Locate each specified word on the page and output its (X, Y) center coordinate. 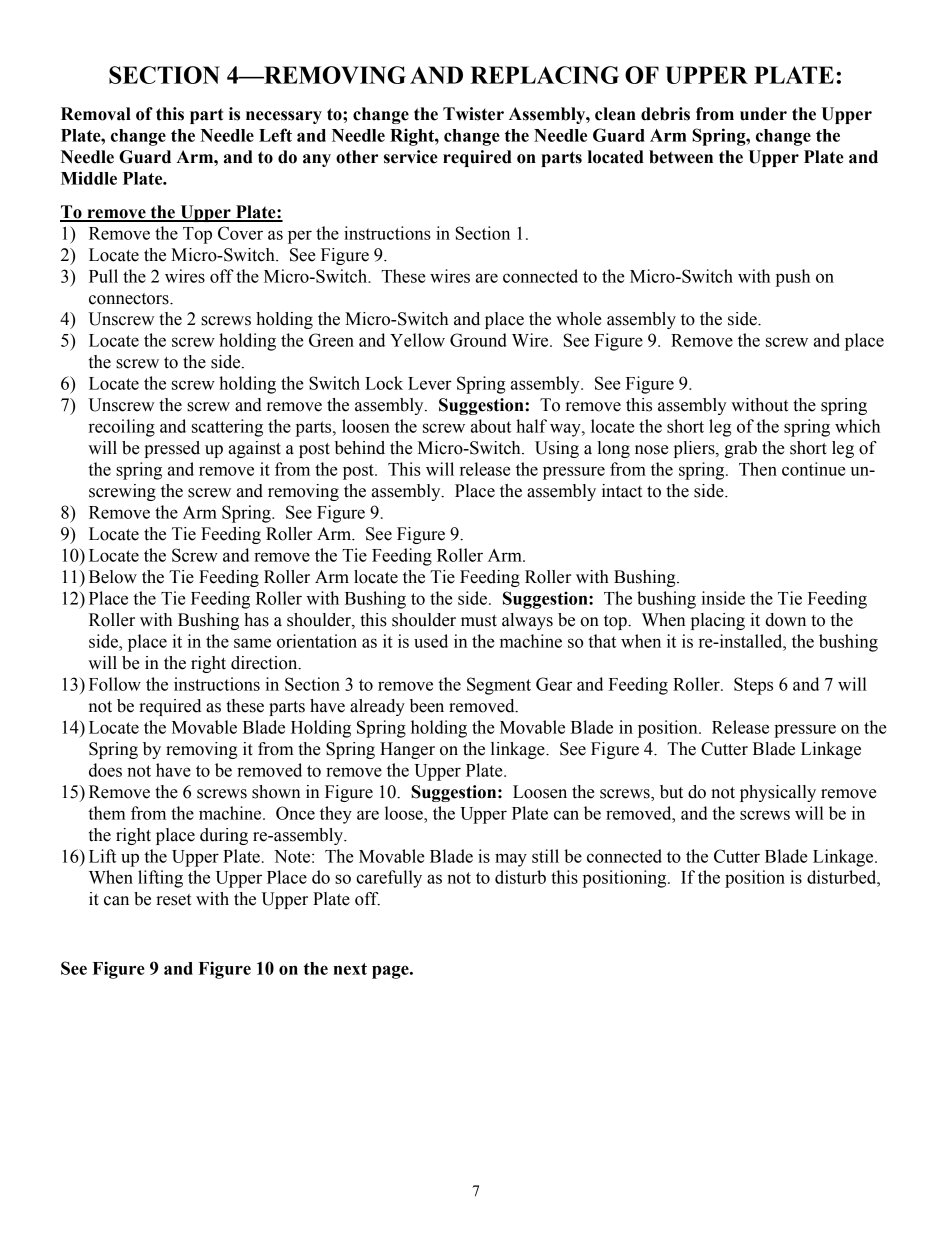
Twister (473, 114)
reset (173, 900)
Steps (753, 686)
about (491, 426)
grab (740, 449)
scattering (227, 428)
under (763, 114)
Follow (115, 684)
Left (275, 135)
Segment (499, 686)
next (350, 969)
